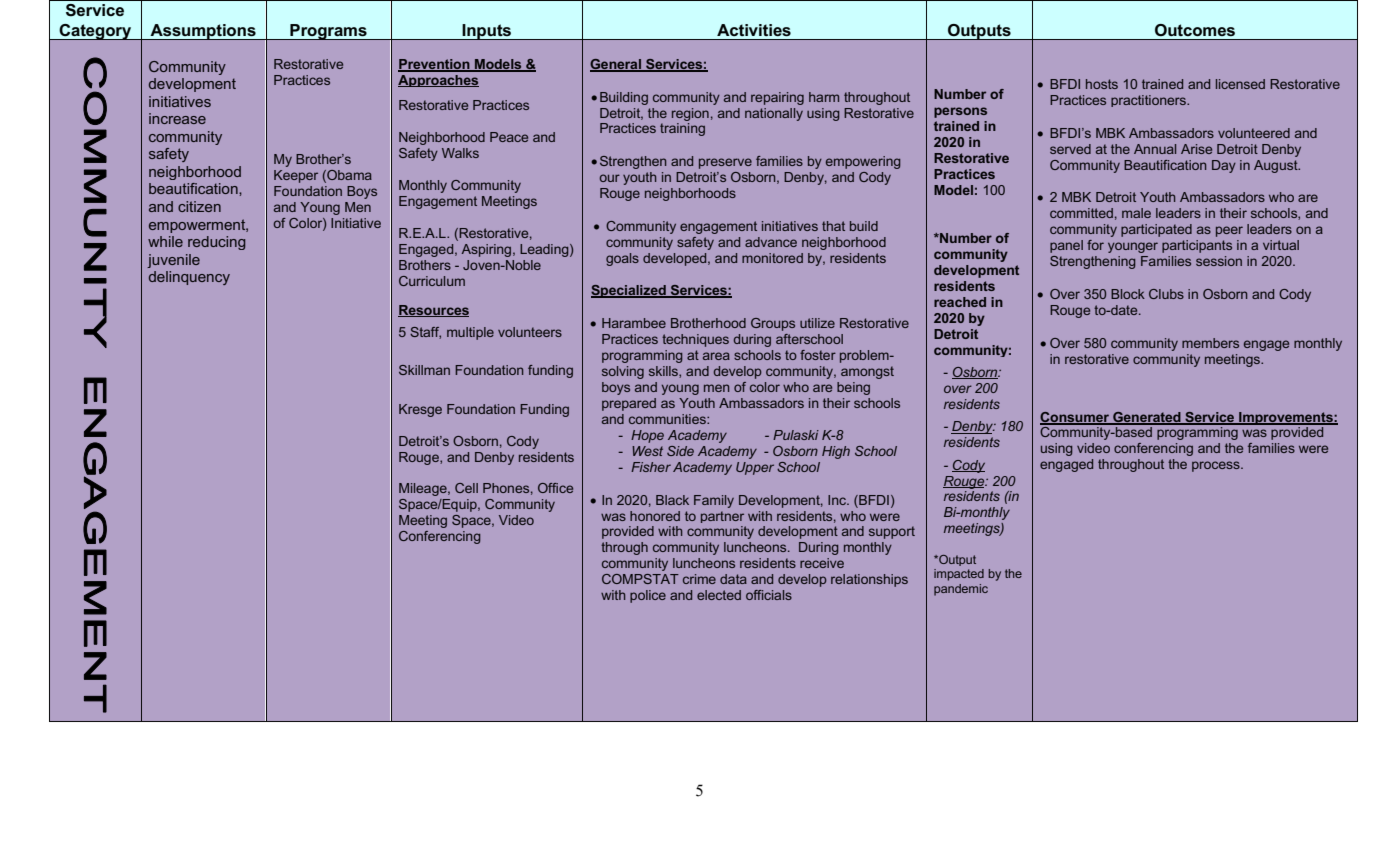  What do you see at coordinates (754, 30) in the screenshot?
I see `Activities` at bounding box center [754, 30].
